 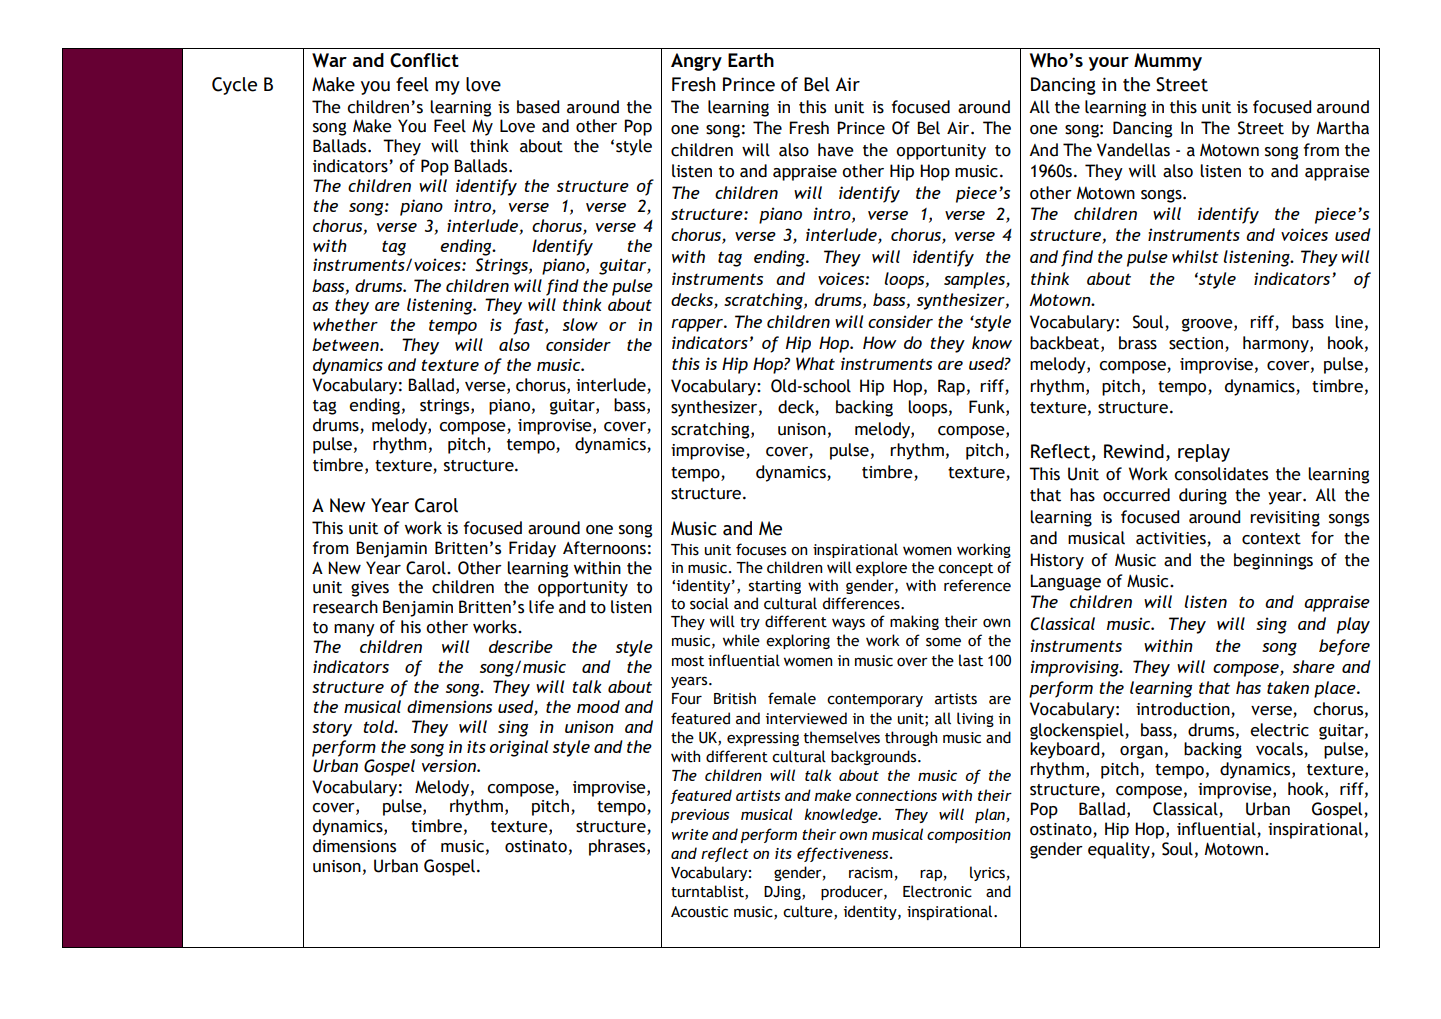 I want to click on before, so click(x=1344, y=647).
